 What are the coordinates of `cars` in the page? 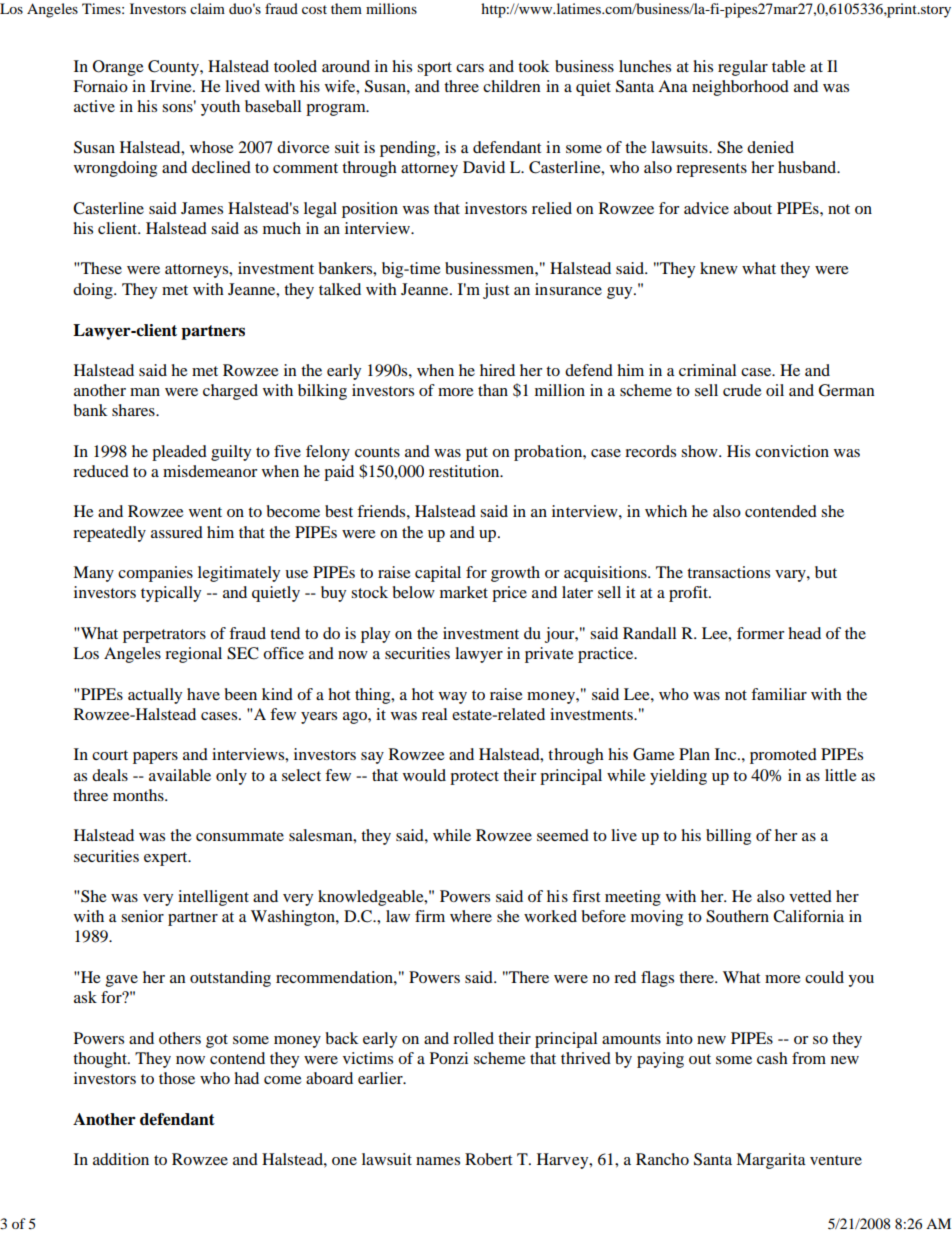 It's located at (470, 68).
